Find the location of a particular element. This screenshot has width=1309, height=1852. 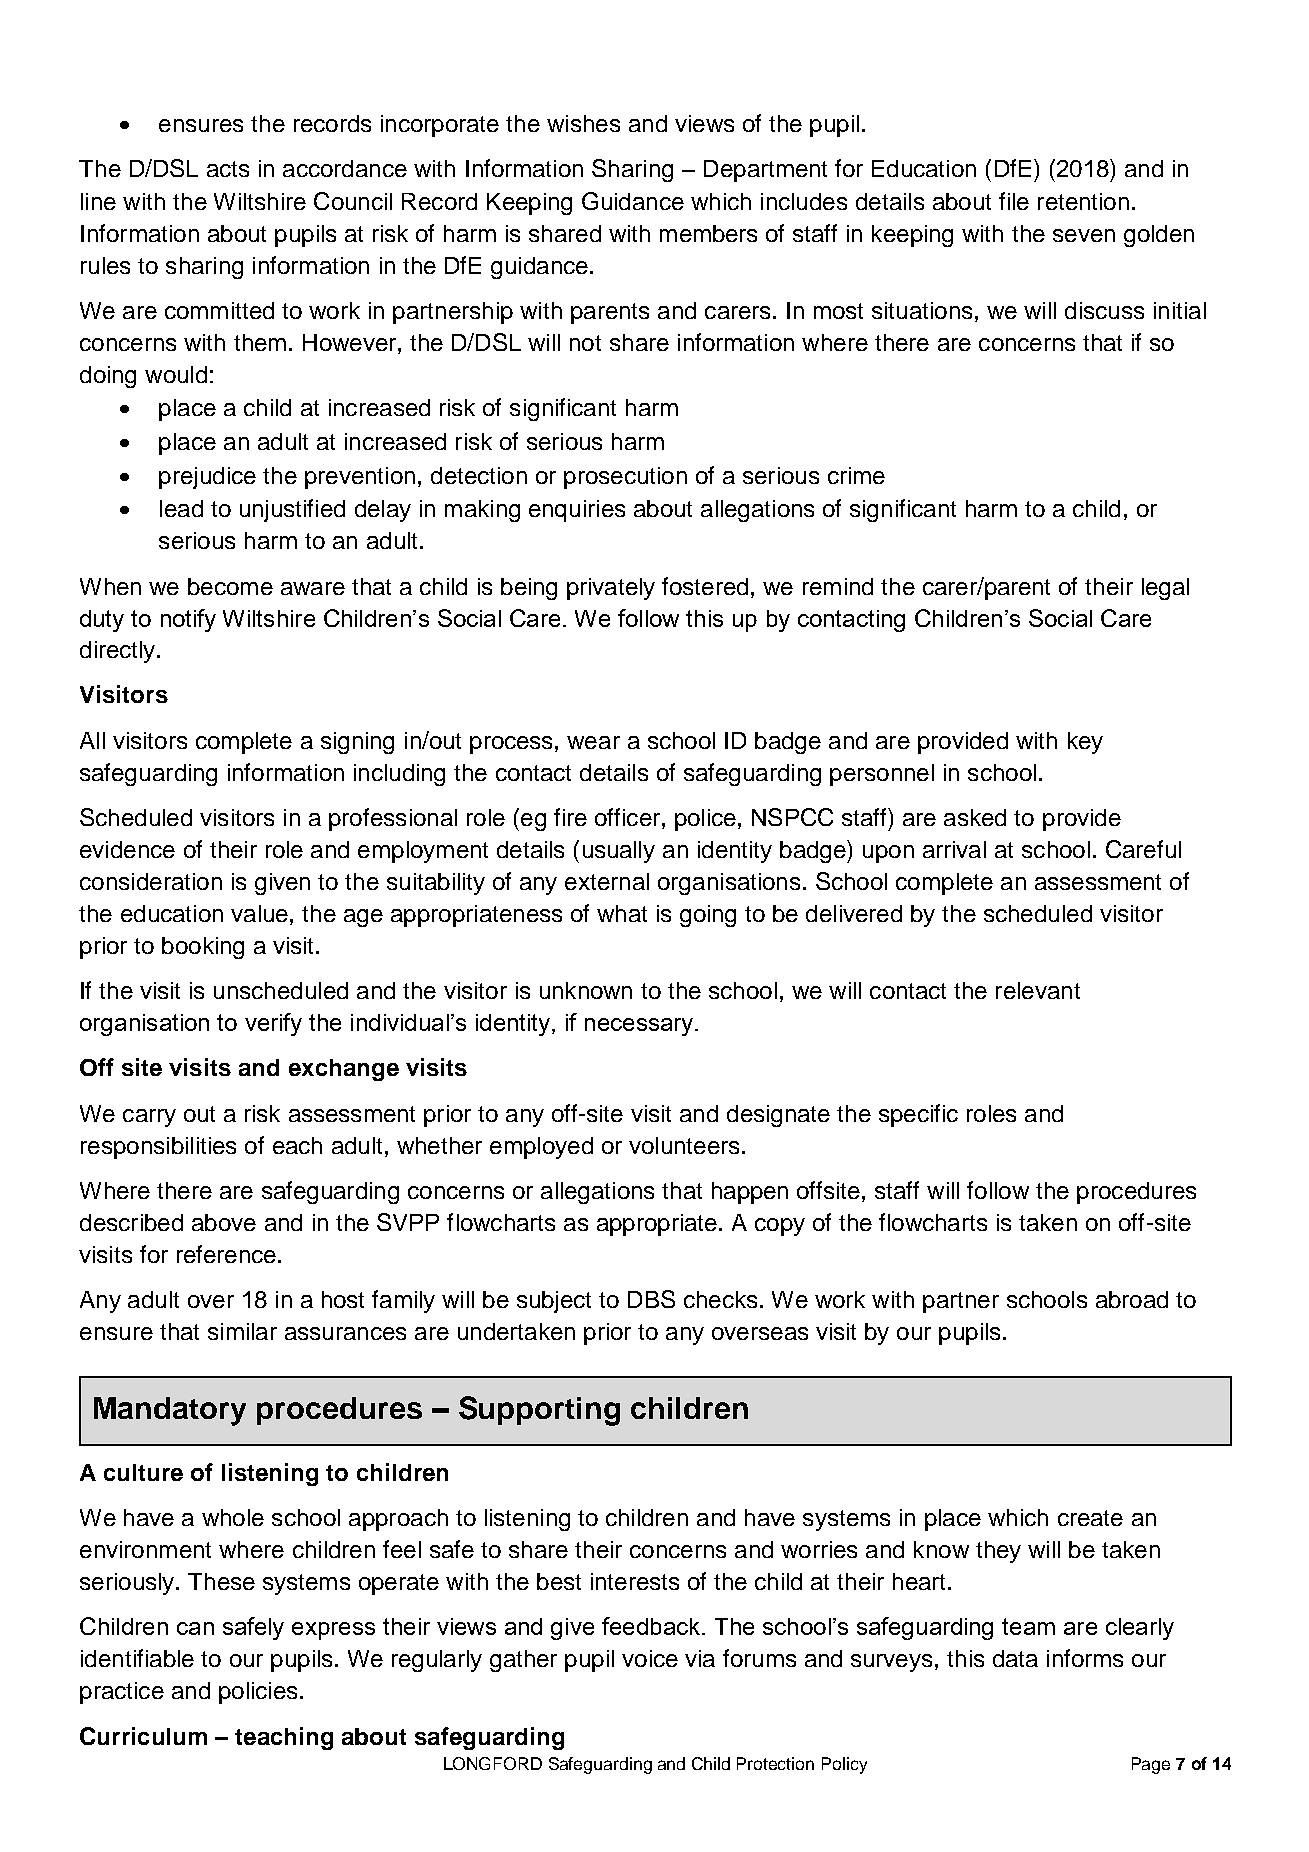

abroad is located at coordinates (1132, 1299).
